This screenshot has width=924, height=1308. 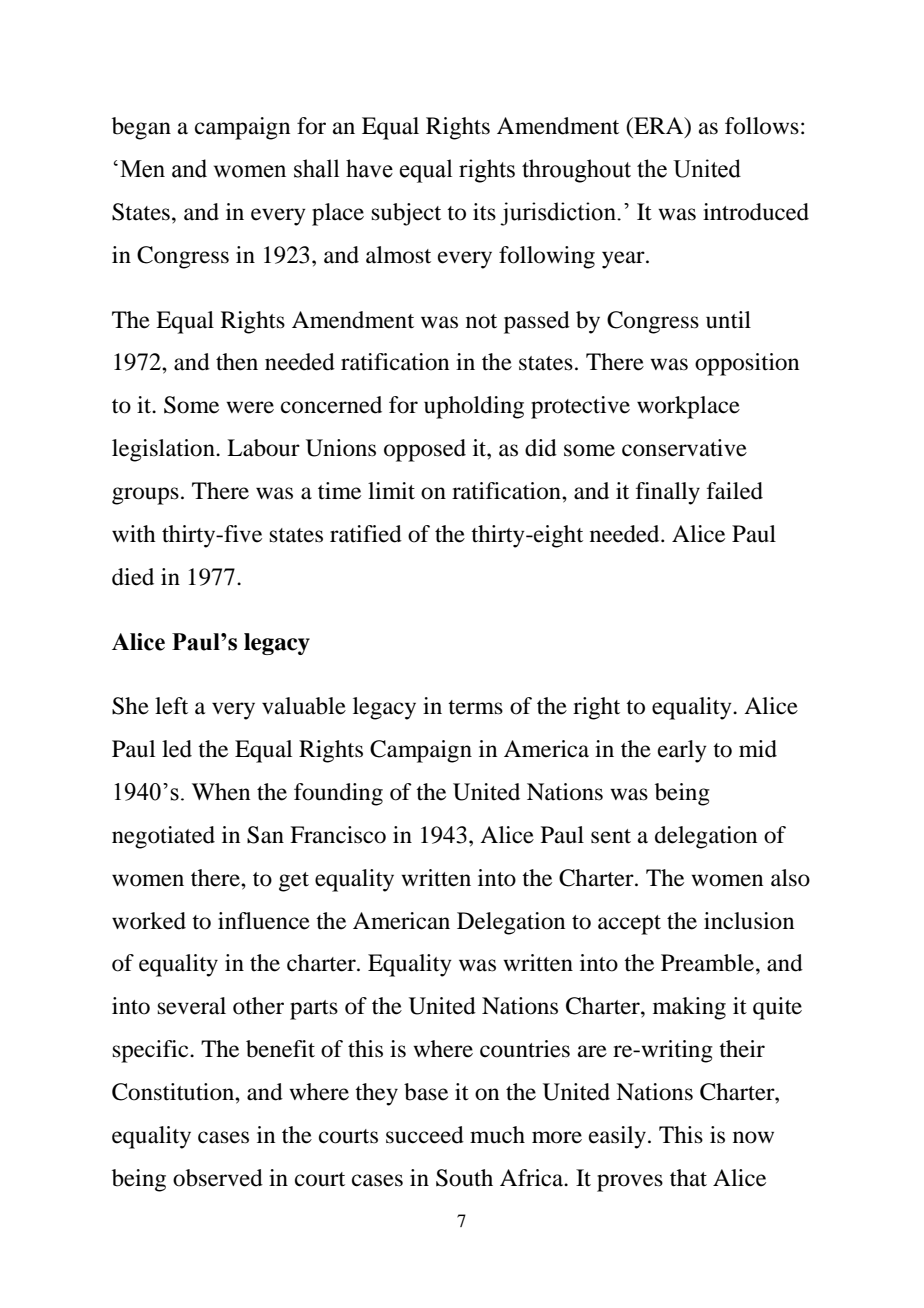 What do you see at coordinates (684, 448) in the screenshot?
I see `conservative` at bounding box center [684, 448].
